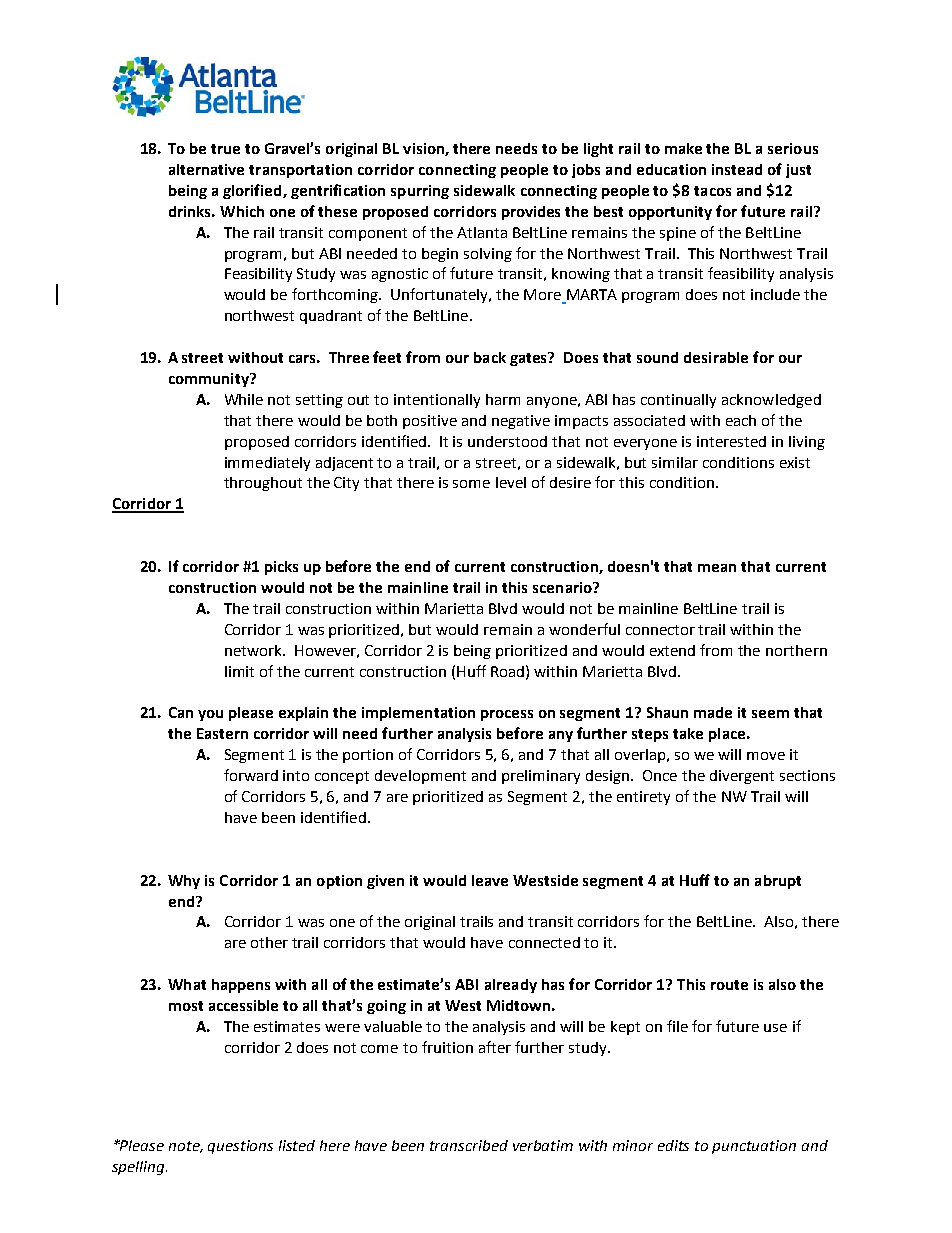 Image resolution: width=952 pixels, height=1233 pixels. Describe the element at coordinates (206, 169) in the page. I see `alternative` at that location.
